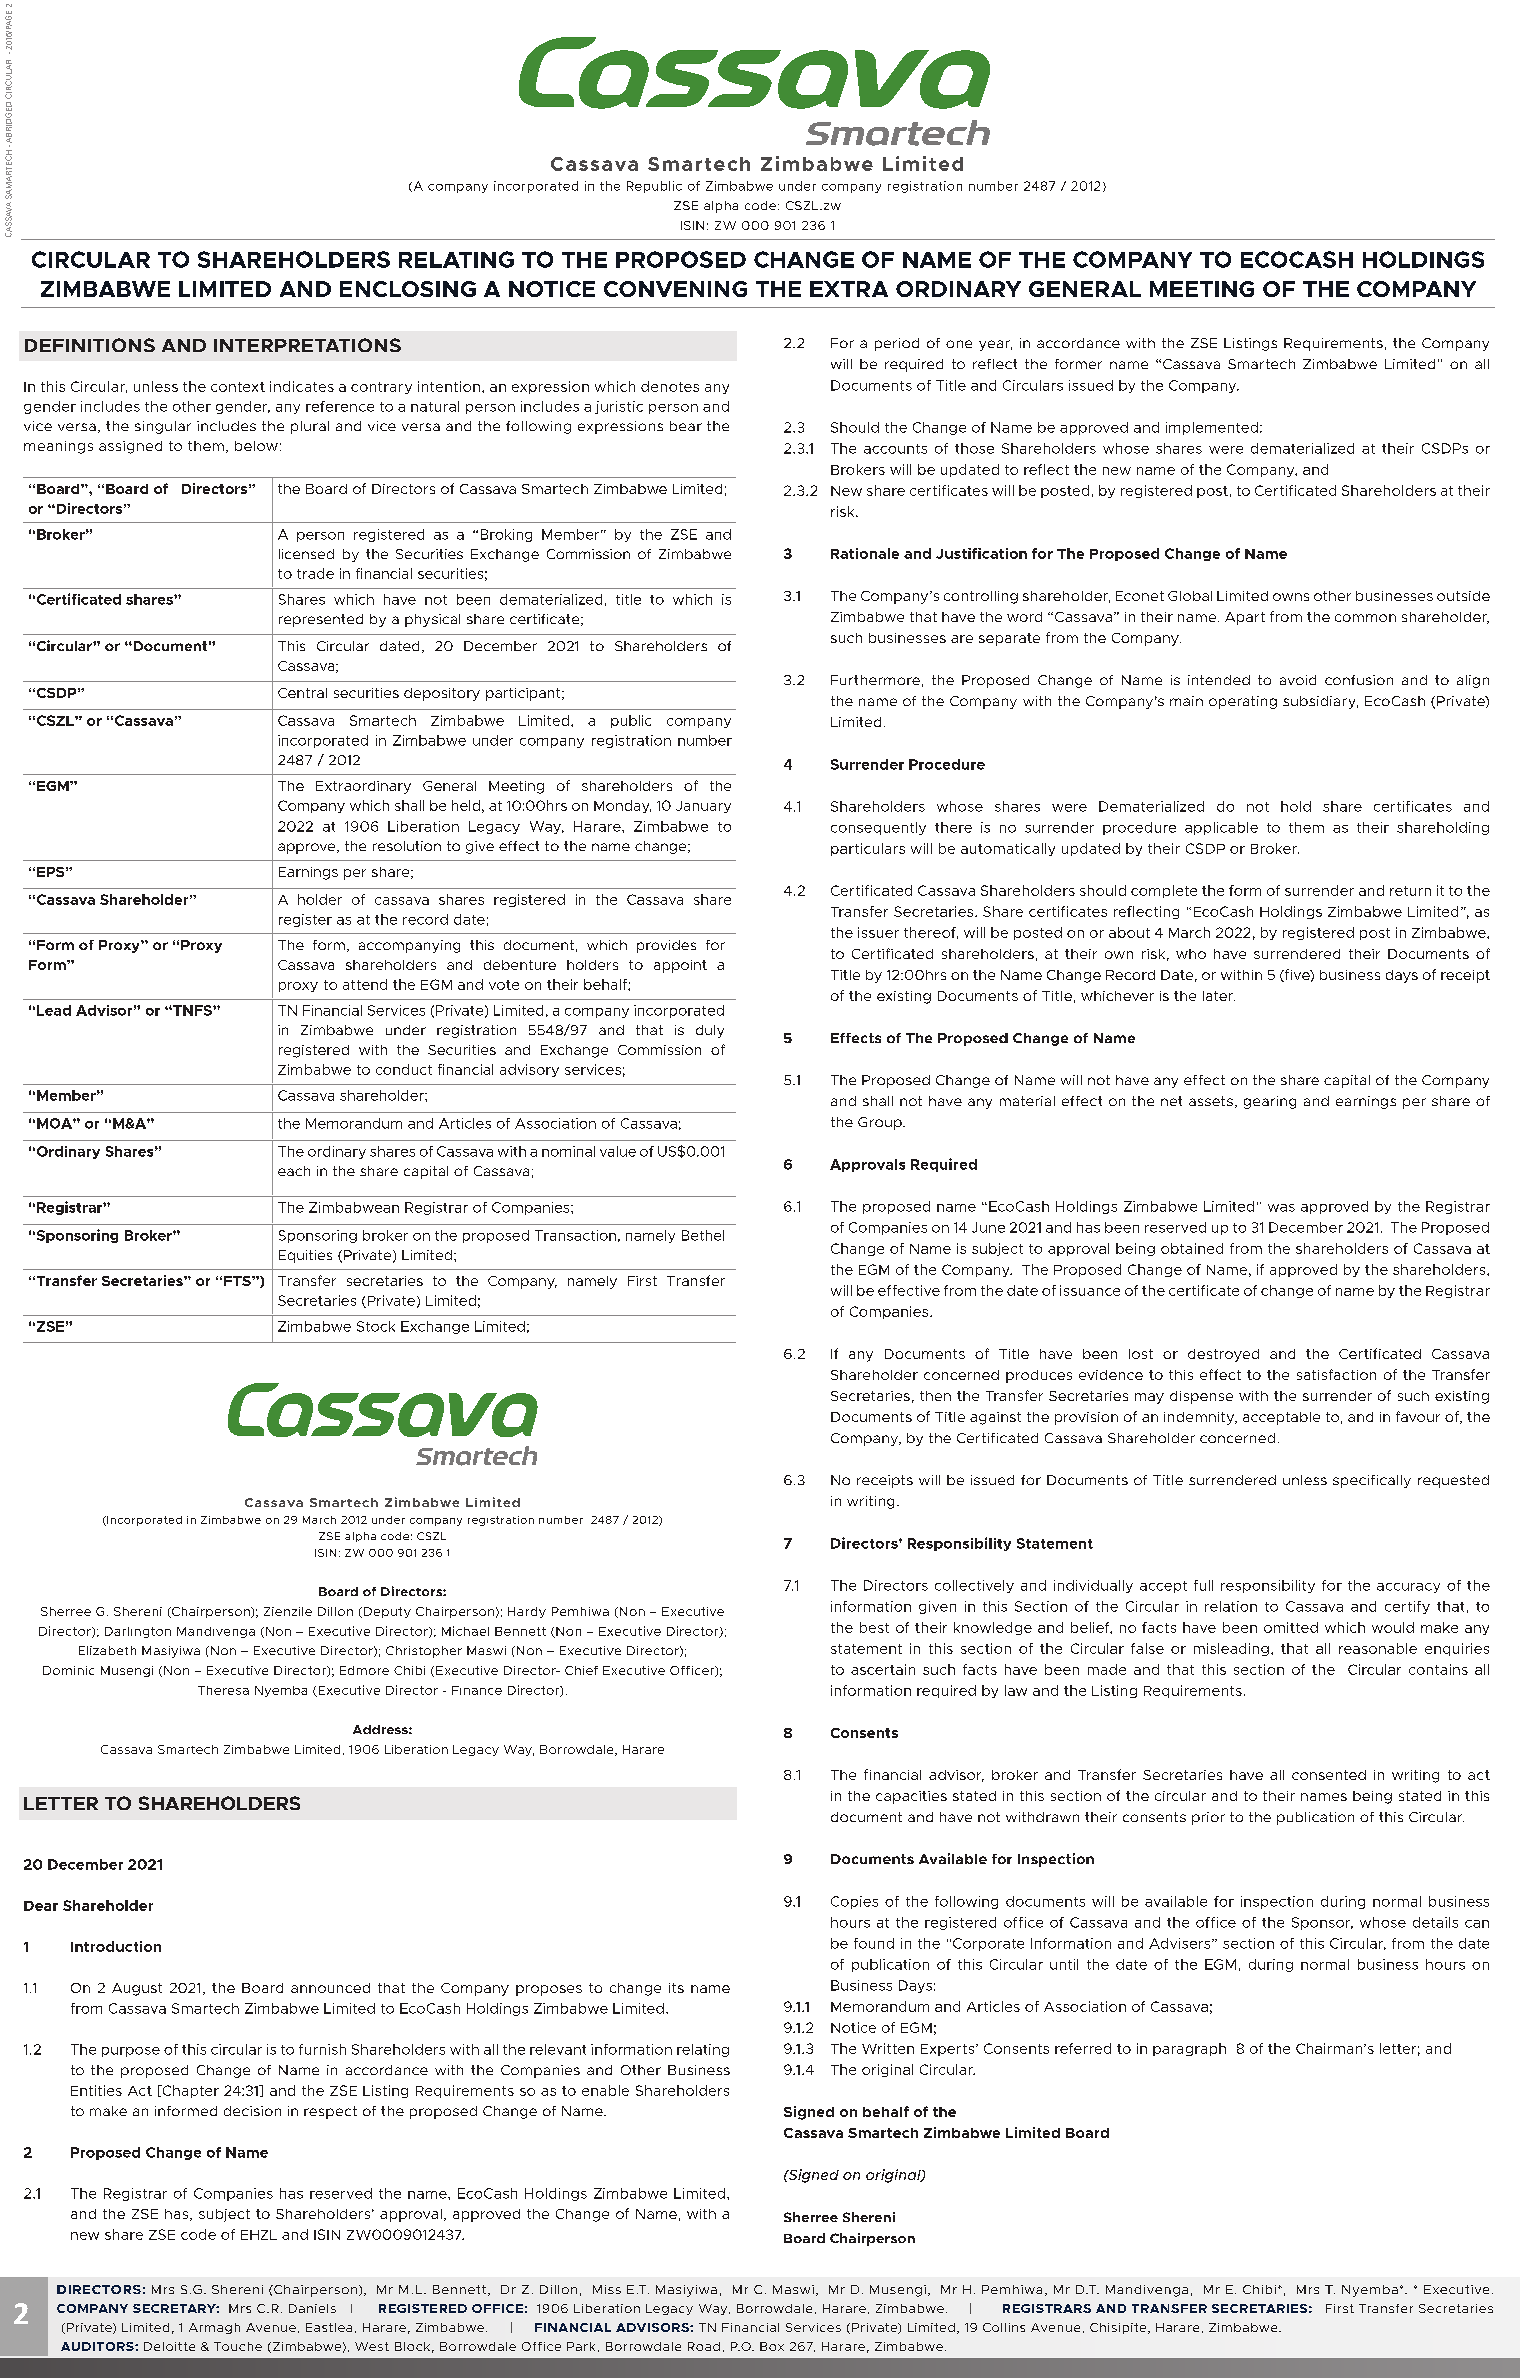 The height and width of the image is (2378, 1520). I want to click on context, so click(238, 387).
